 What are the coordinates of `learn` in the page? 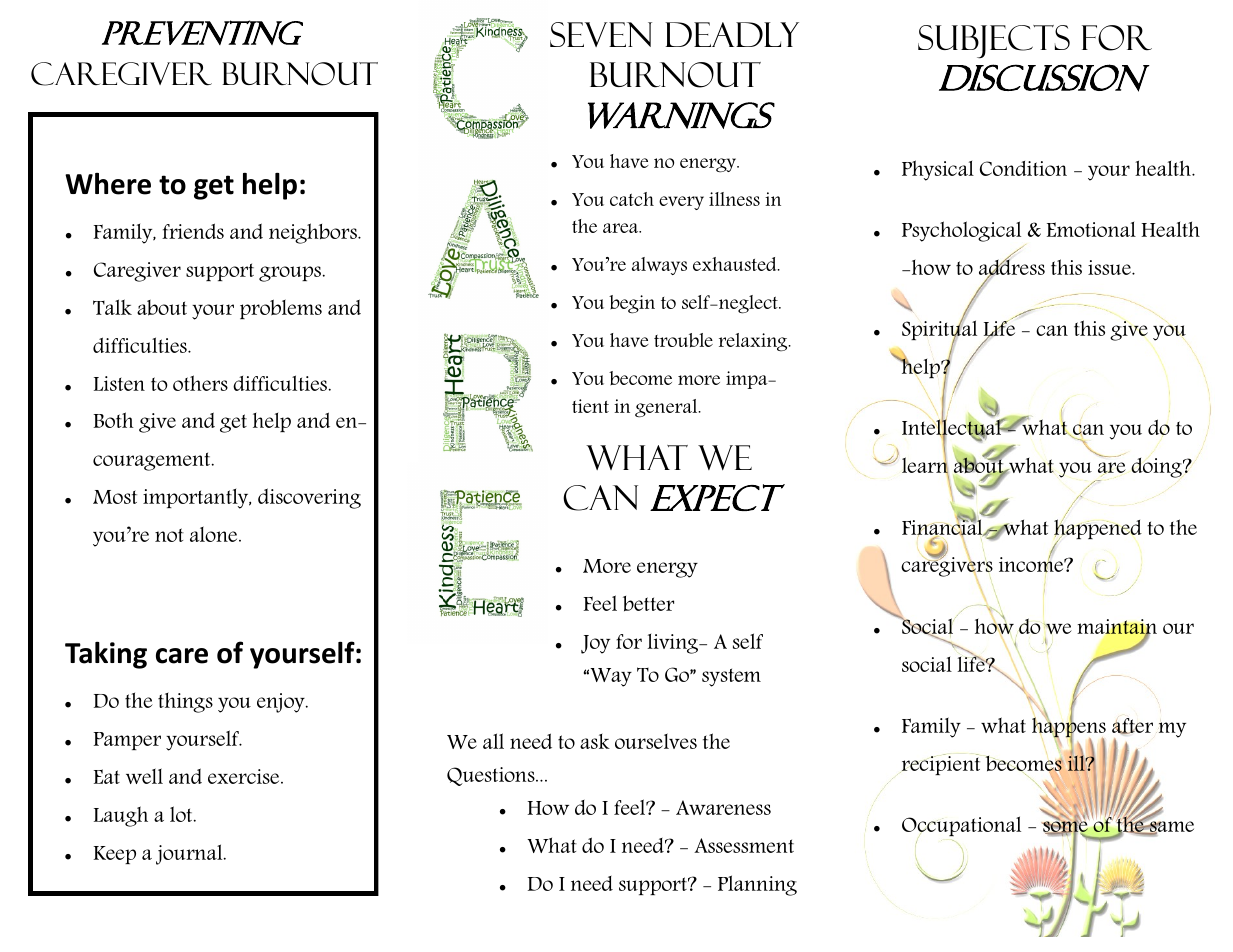 It's located at (925, 466).
